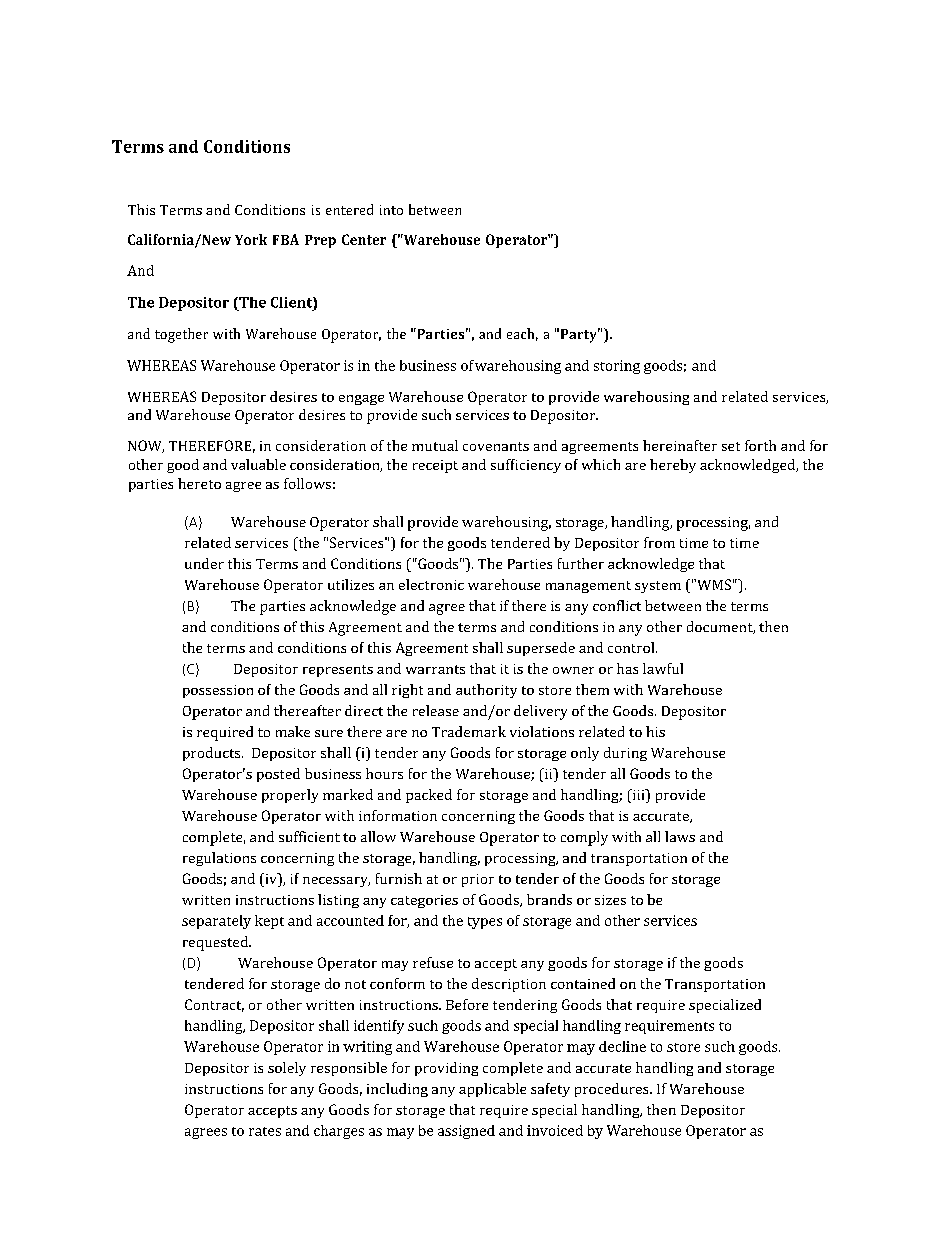 Image resolution: width=952 pixels, height=1233 pixels. Describe the element at coordinates (218, 691) in the screenshot. I see `possession` at that location.
